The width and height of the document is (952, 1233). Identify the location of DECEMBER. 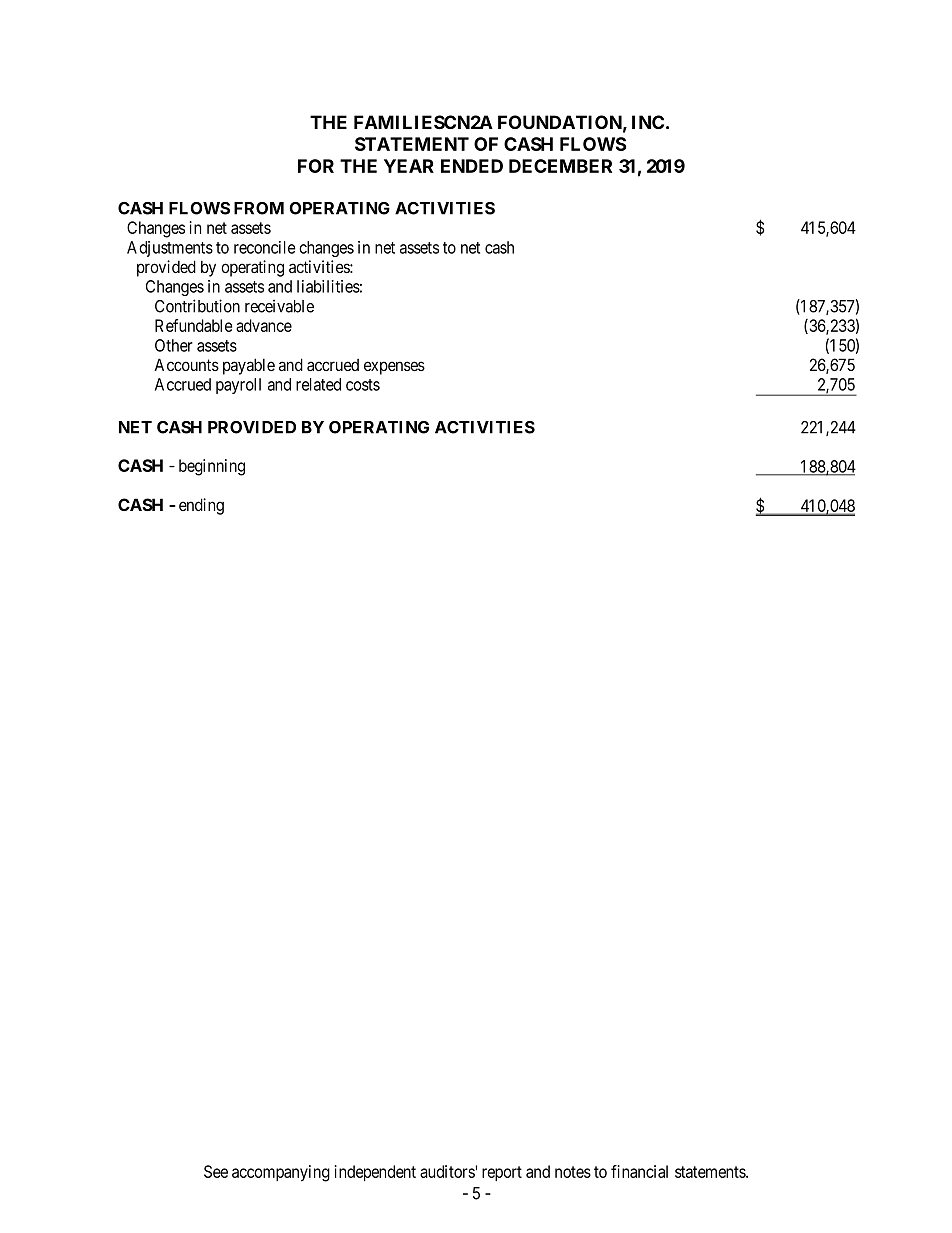
(560, 166).
